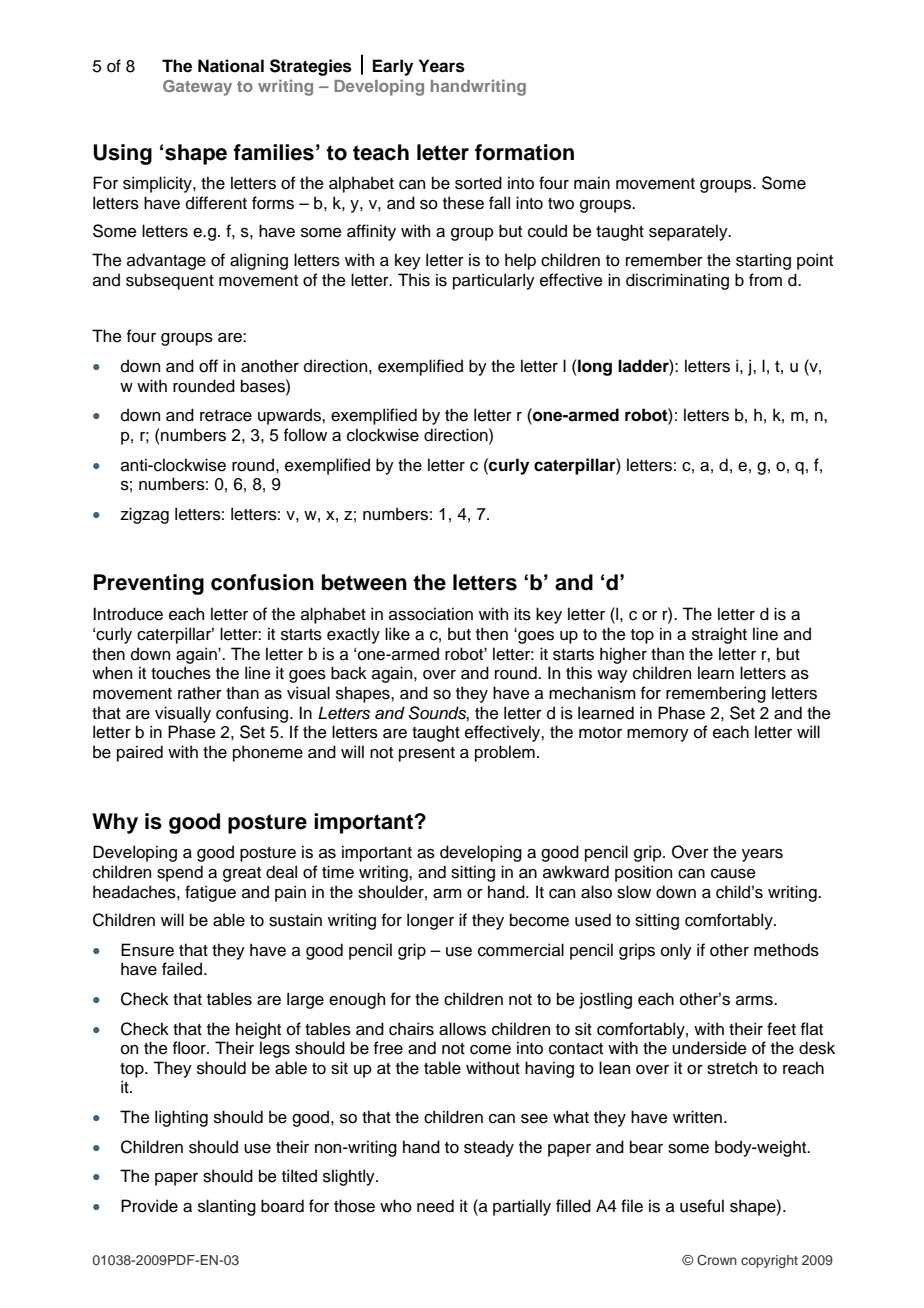 The image size is (924, 1308). What do you see at coordinates (431, 614) in the screenshot?
I see `association` at bounding box center [431, 614].
